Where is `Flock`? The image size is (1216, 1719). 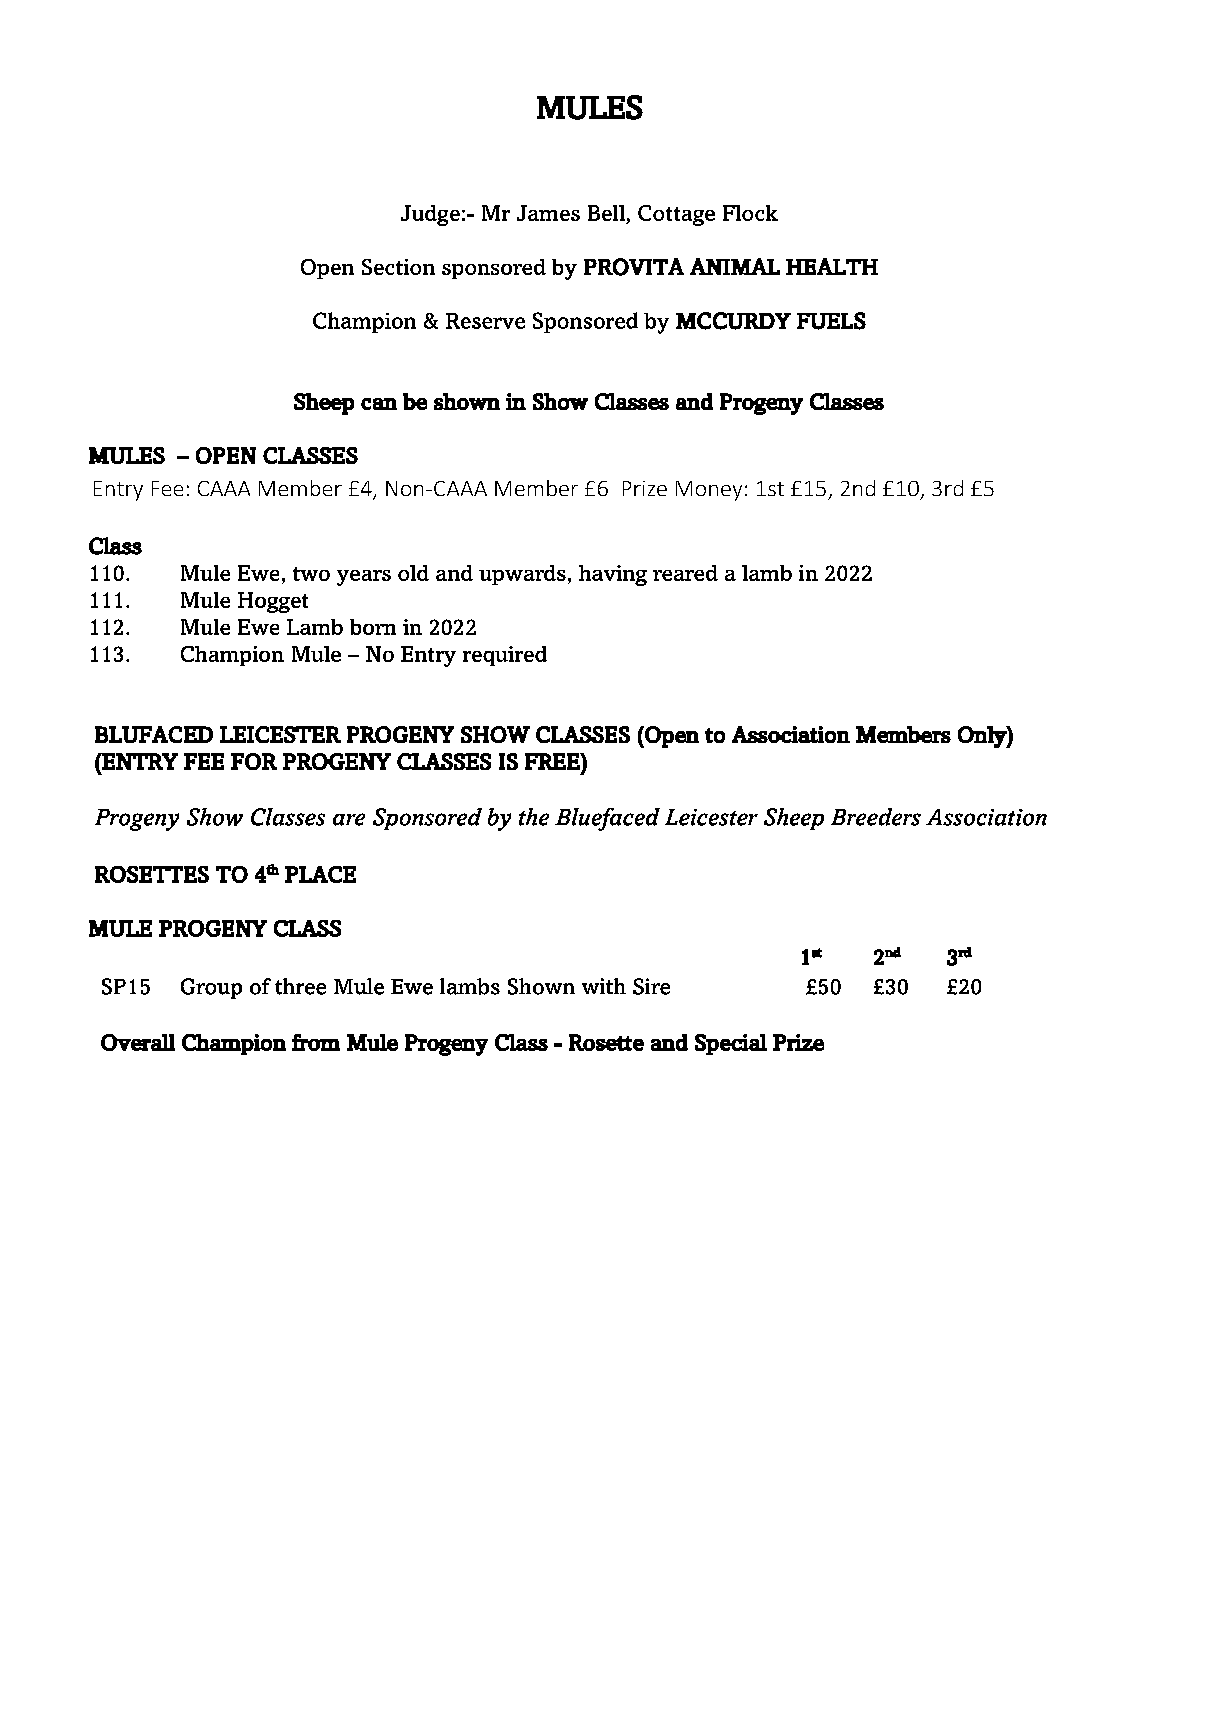 Flock is located at coordinates (750, 213).
